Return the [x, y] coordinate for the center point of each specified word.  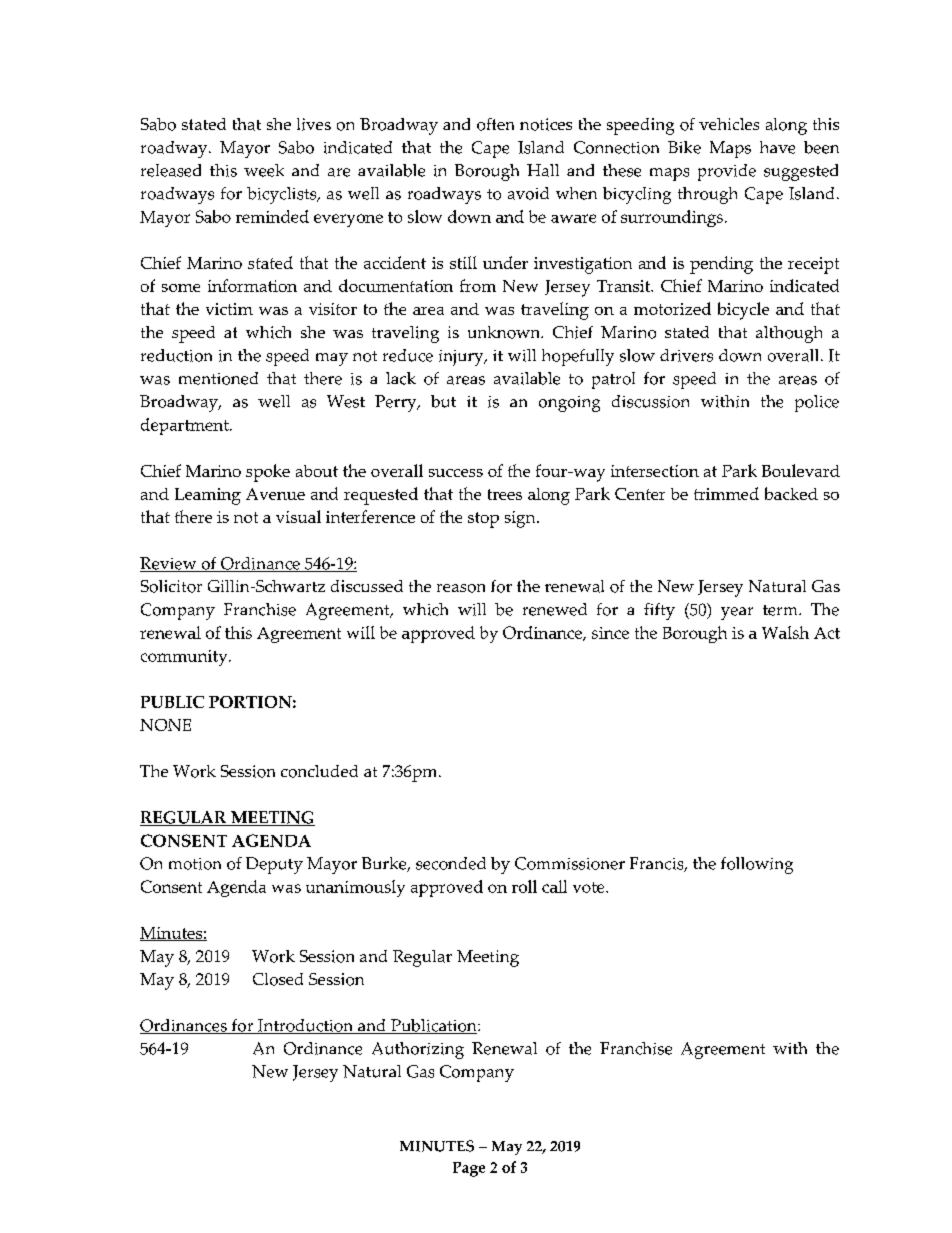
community [185, 658]
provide [727, 172]
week [264, 170]
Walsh [785, 632]
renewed [555, 609]
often [495, 124]
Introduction [306, 1026]
